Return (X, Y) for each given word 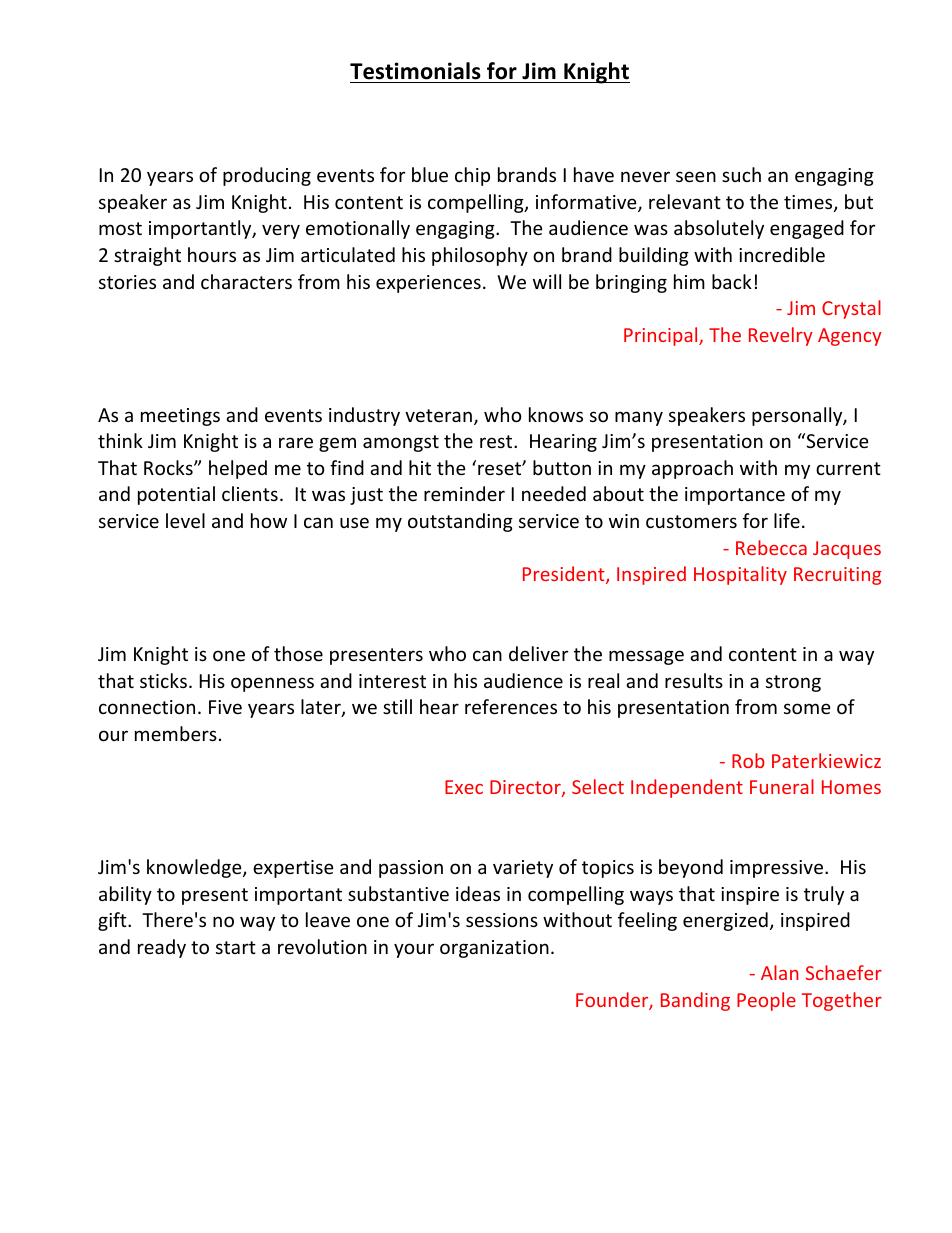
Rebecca (771, 547)
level (185, 520)
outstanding (460, 522)
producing (267, 176)
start (236, 947)
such (741, 174)
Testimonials (415, 71)
